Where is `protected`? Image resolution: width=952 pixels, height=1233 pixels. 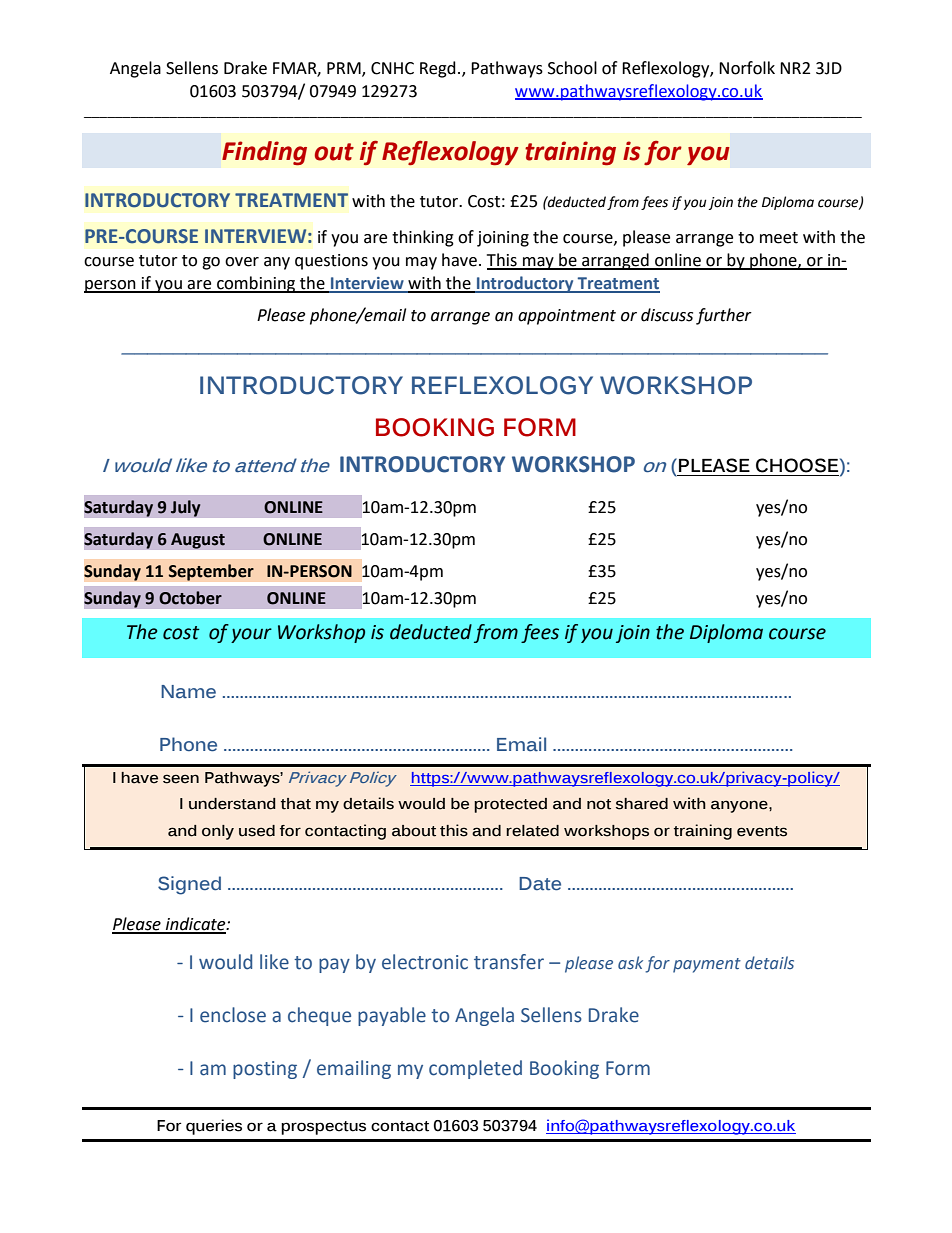 protected is located at coordinates (510, 805).
